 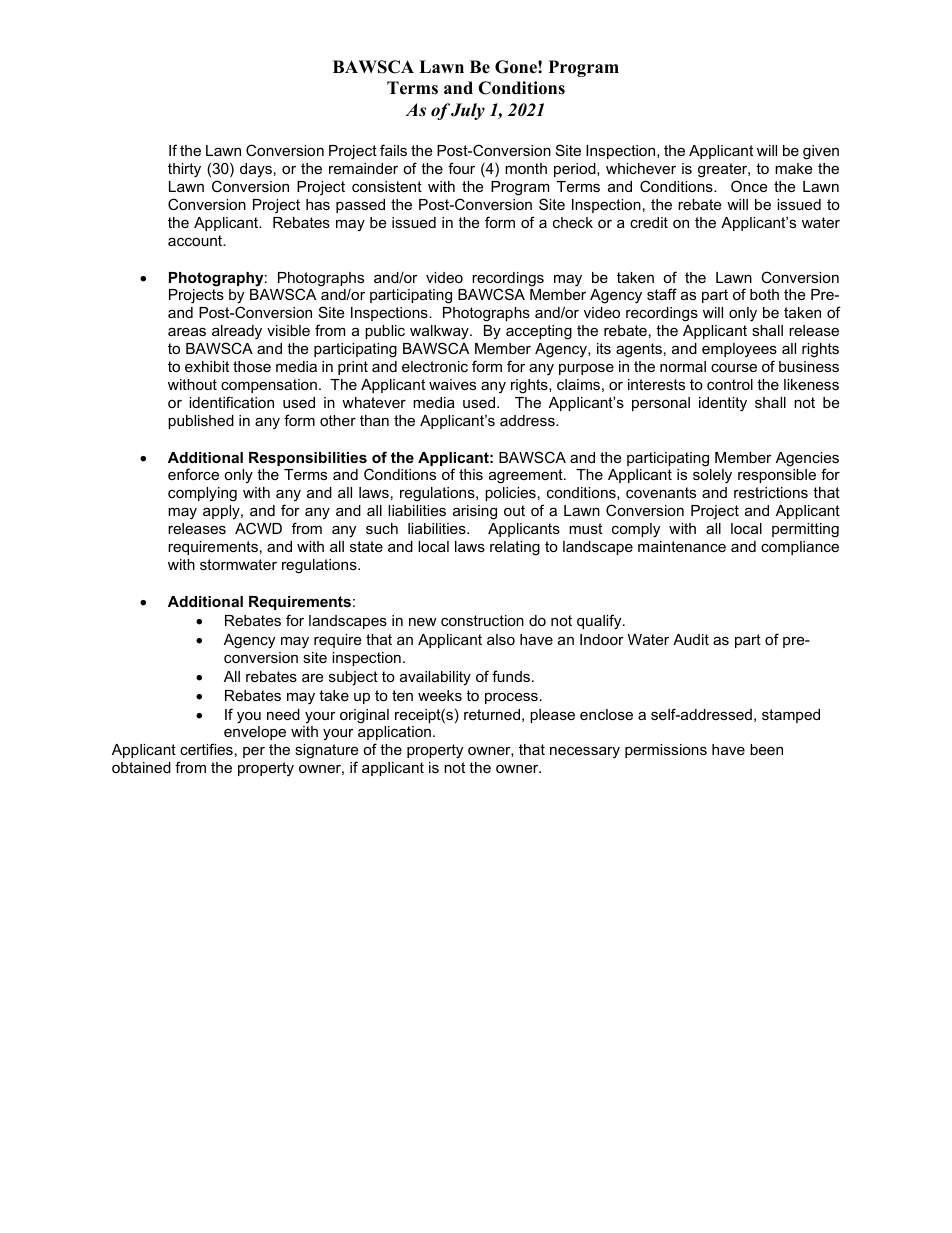 What do you see at coordinates (256, 170) in the screenshot?
I see `days` at bounding box center [256, 170].
